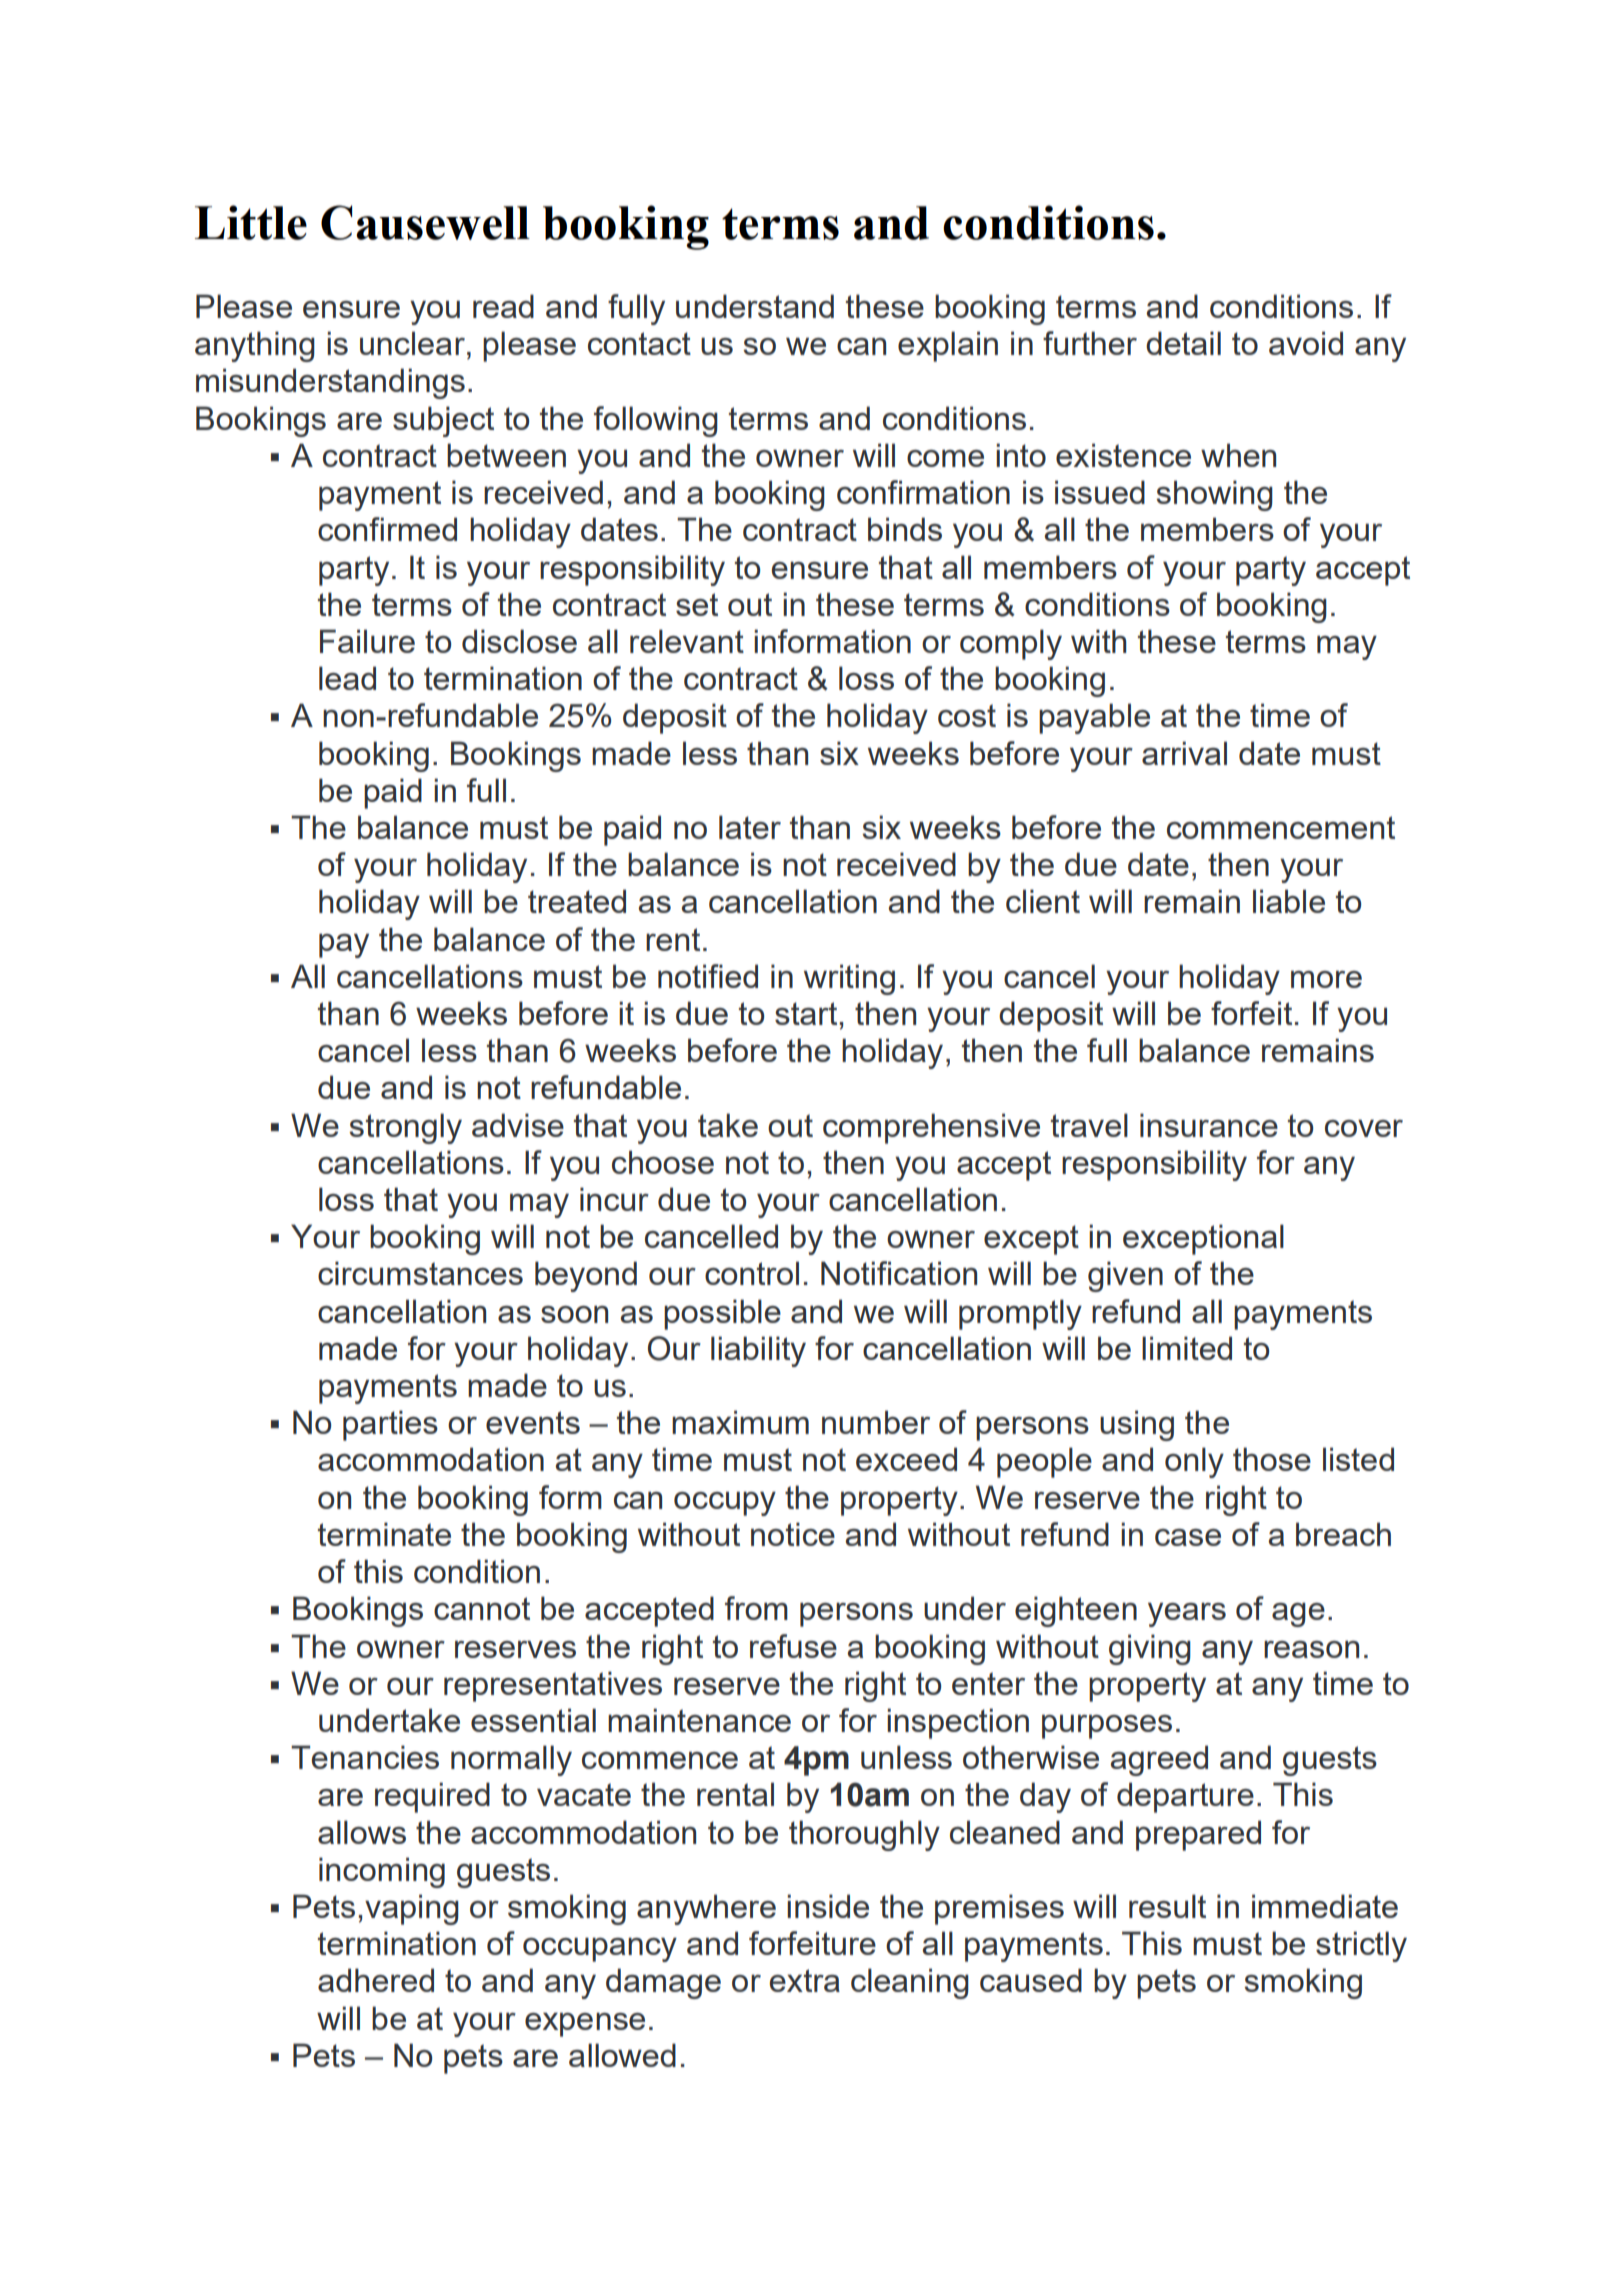 The height and width of the page is (2270, 1605). I want to click on maximum, so click(740, 1422).
